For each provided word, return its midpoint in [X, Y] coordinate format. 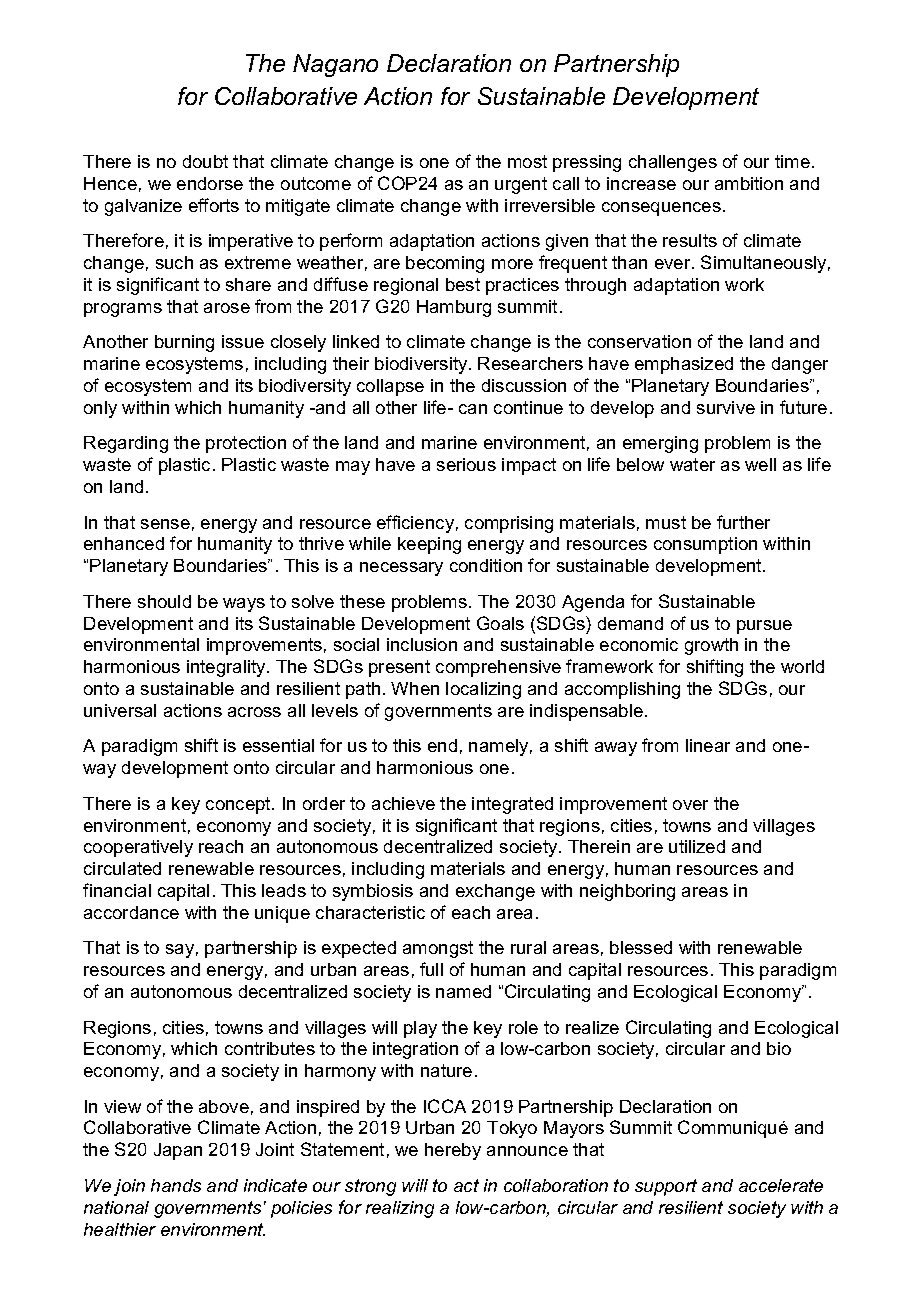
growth [711, 646]
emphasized [684, 365]
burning [184, 343]
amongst [438, 949]
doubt [205, 161]
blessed [641, 947]
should [164, 601]
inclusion [422, 644]
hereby [453, 1151]
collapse [390, 387]
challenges [673, 163]
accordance [131, 912]
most [527, 161]
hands [176, 1185]
